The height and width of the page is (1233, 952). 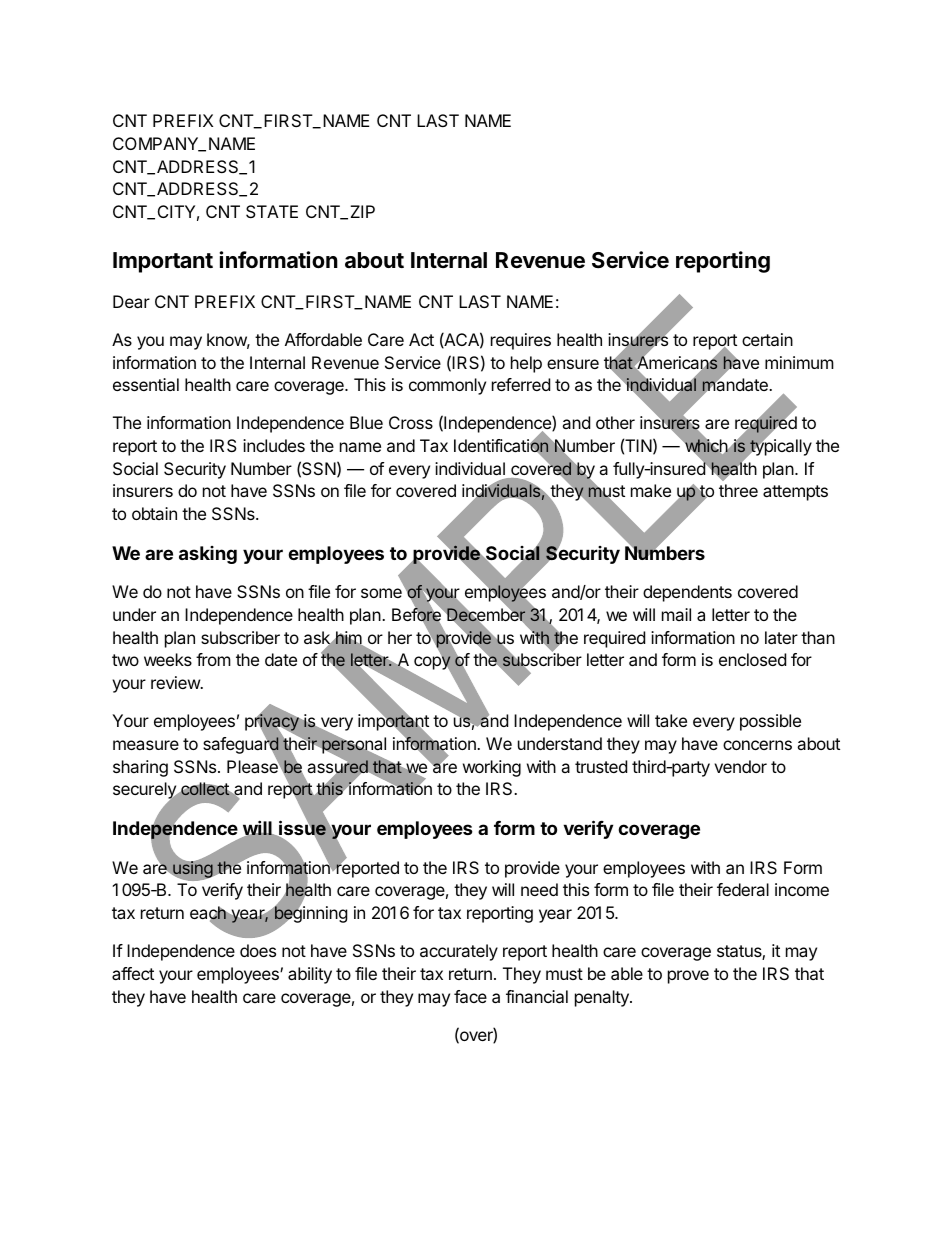 What do you see at coordinates (767, 339) in the page?
I see `certain` at bounding box center [767, 339].
